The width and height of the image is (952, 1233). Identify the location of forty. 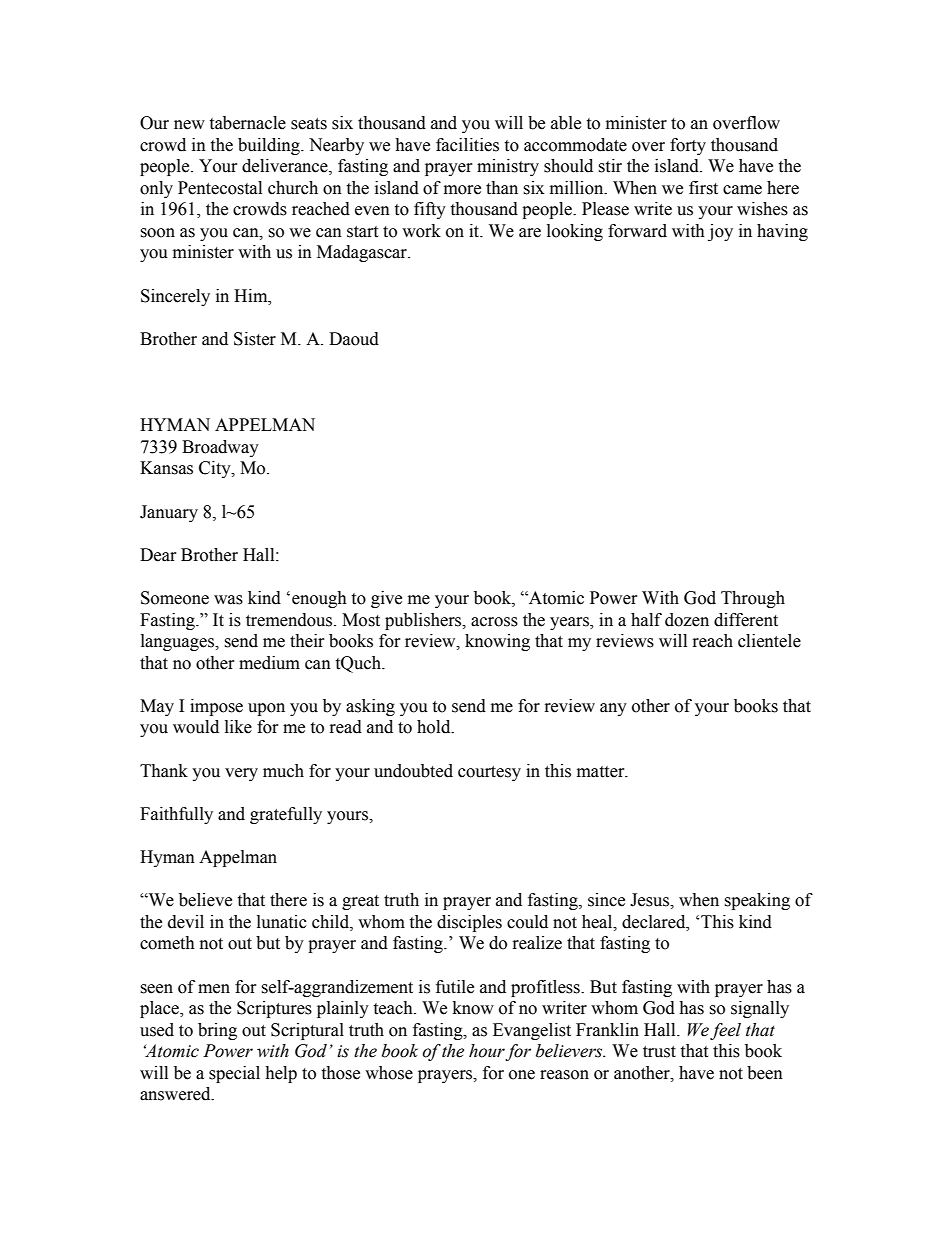
(688, 146).
